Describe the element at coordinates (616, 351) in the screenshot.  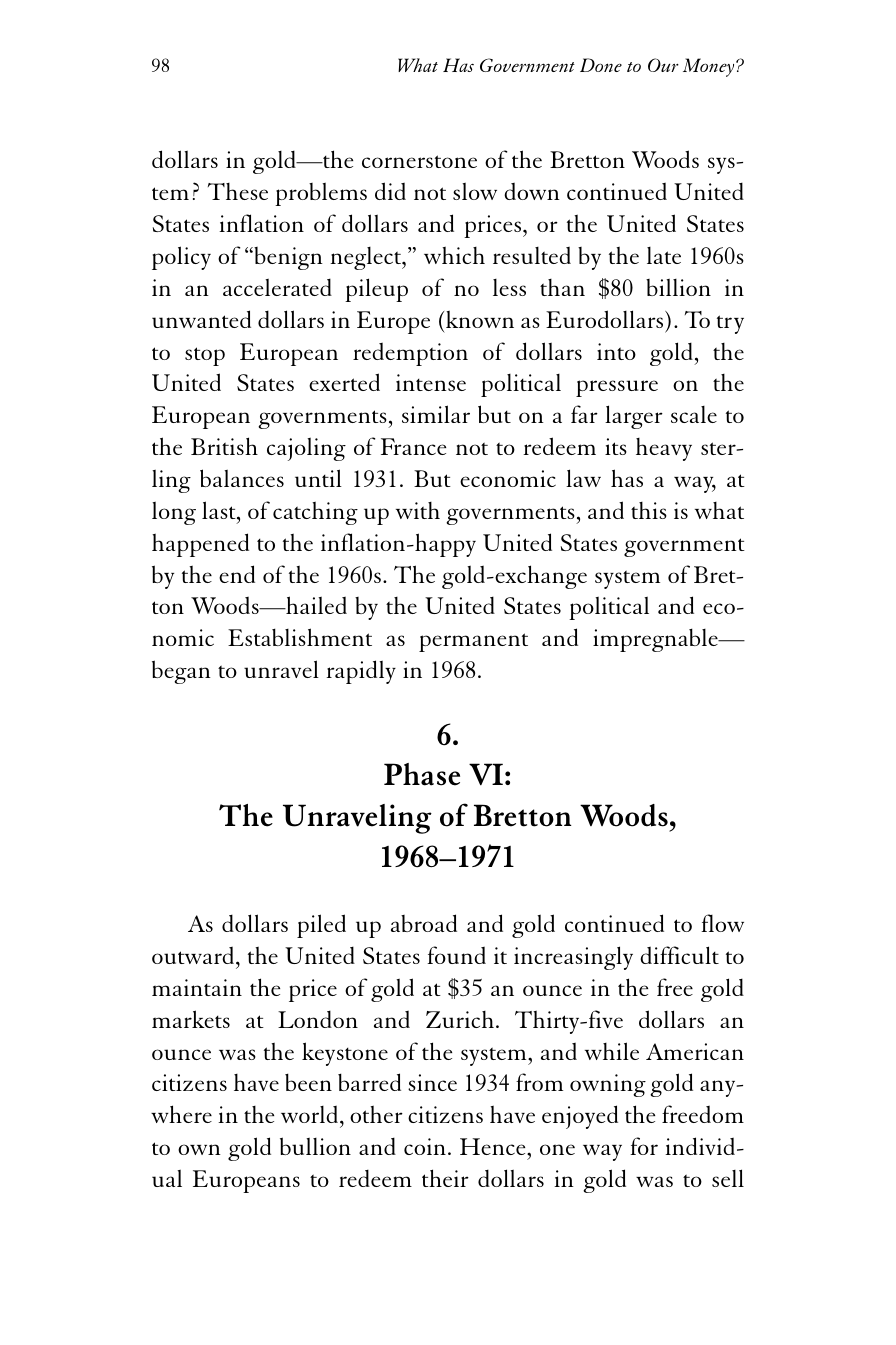
I see `into` at that location.
